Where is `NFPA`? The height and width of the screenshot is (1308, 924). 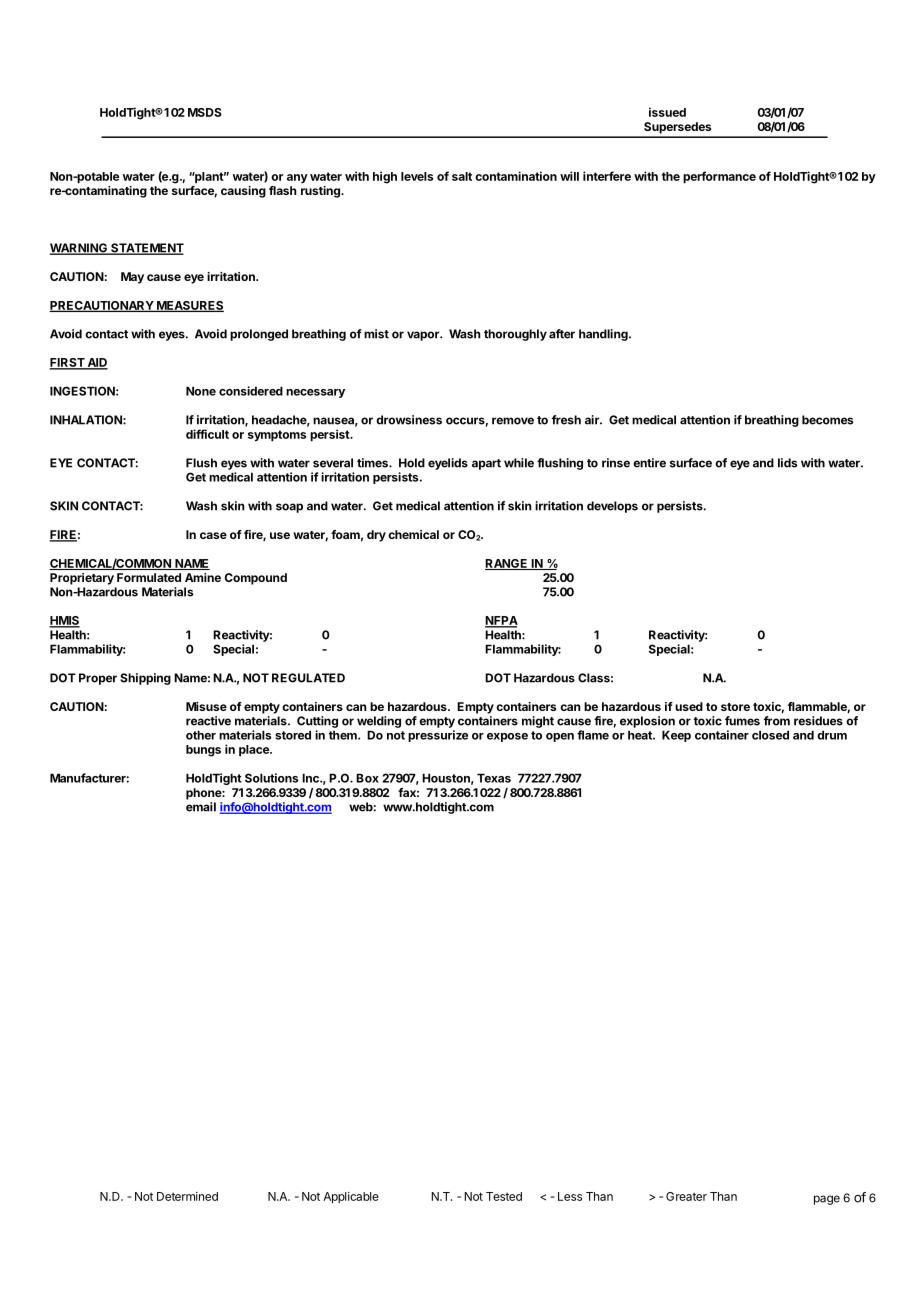 NFPA is located at coordinates (501, 621).
